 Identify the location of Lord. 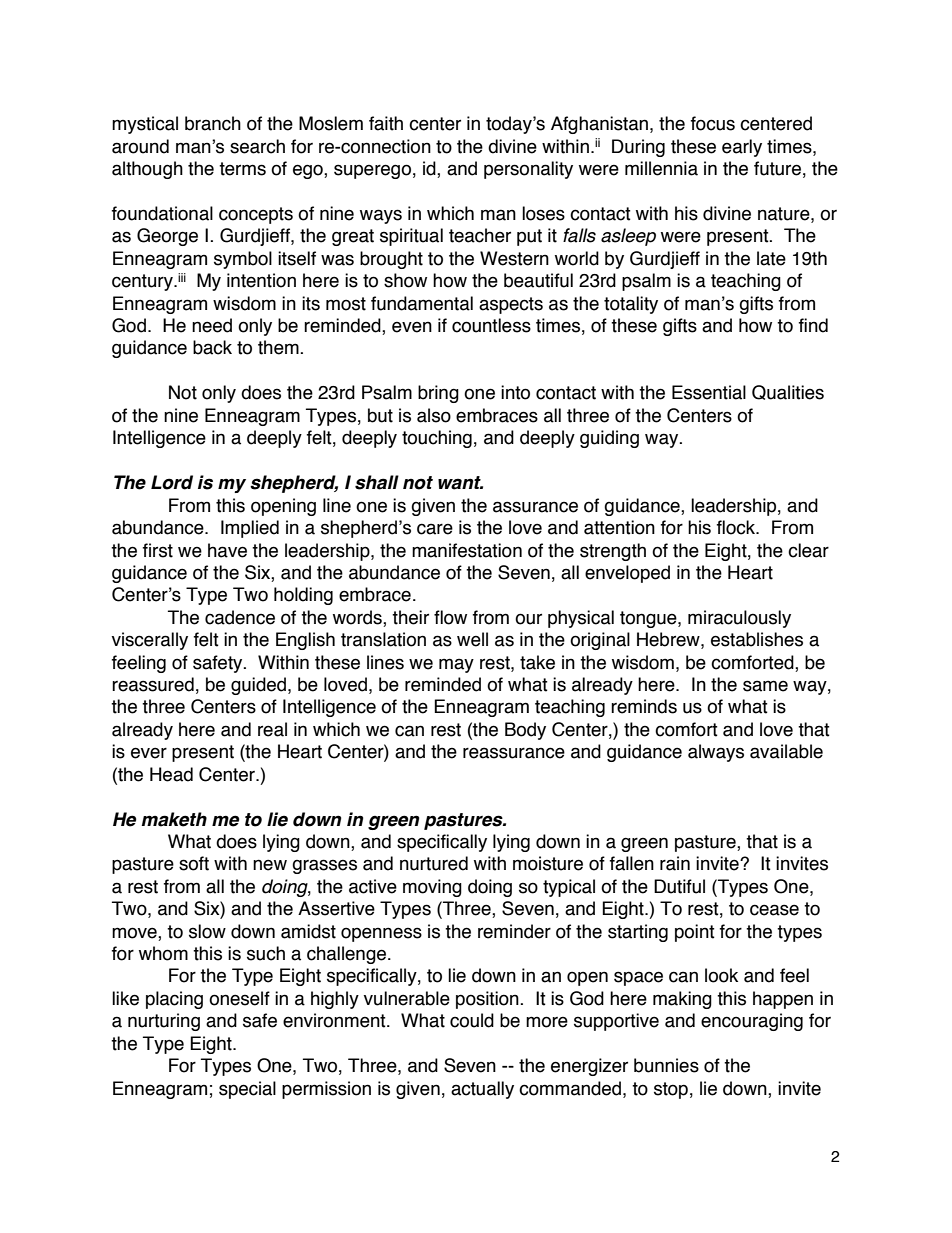
(172, 482).
